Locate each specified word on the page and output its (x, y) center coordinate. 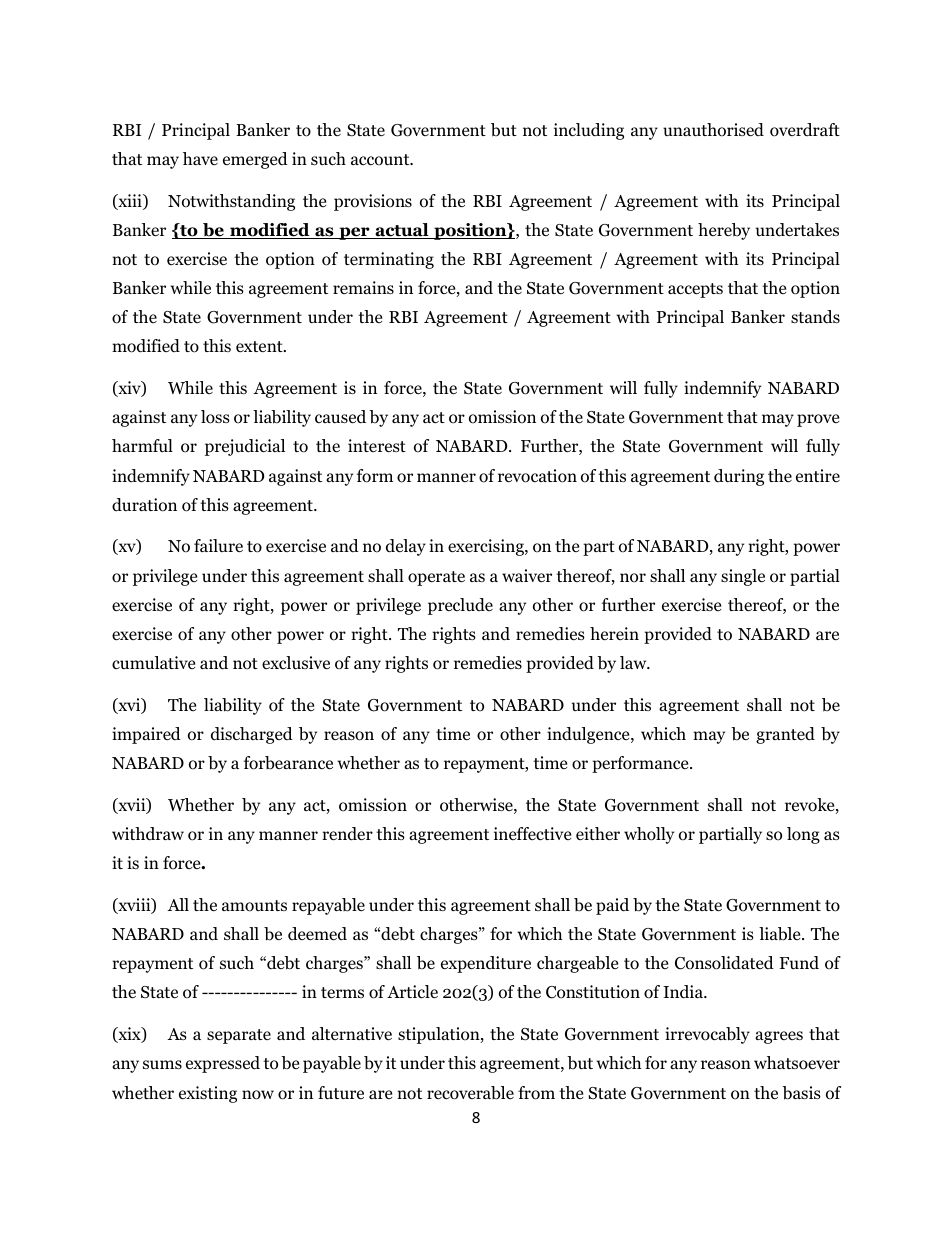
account (381, 160)
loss (215, 417)
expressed (223, 1064)
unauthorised (713, 130)
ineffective (532, 833)
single (743, 577)
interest (377, 445)
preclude (460, 606)
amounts (254, 906)
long (803, 835)
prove (818, 420)
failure (218, 546)
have (200, 158)
